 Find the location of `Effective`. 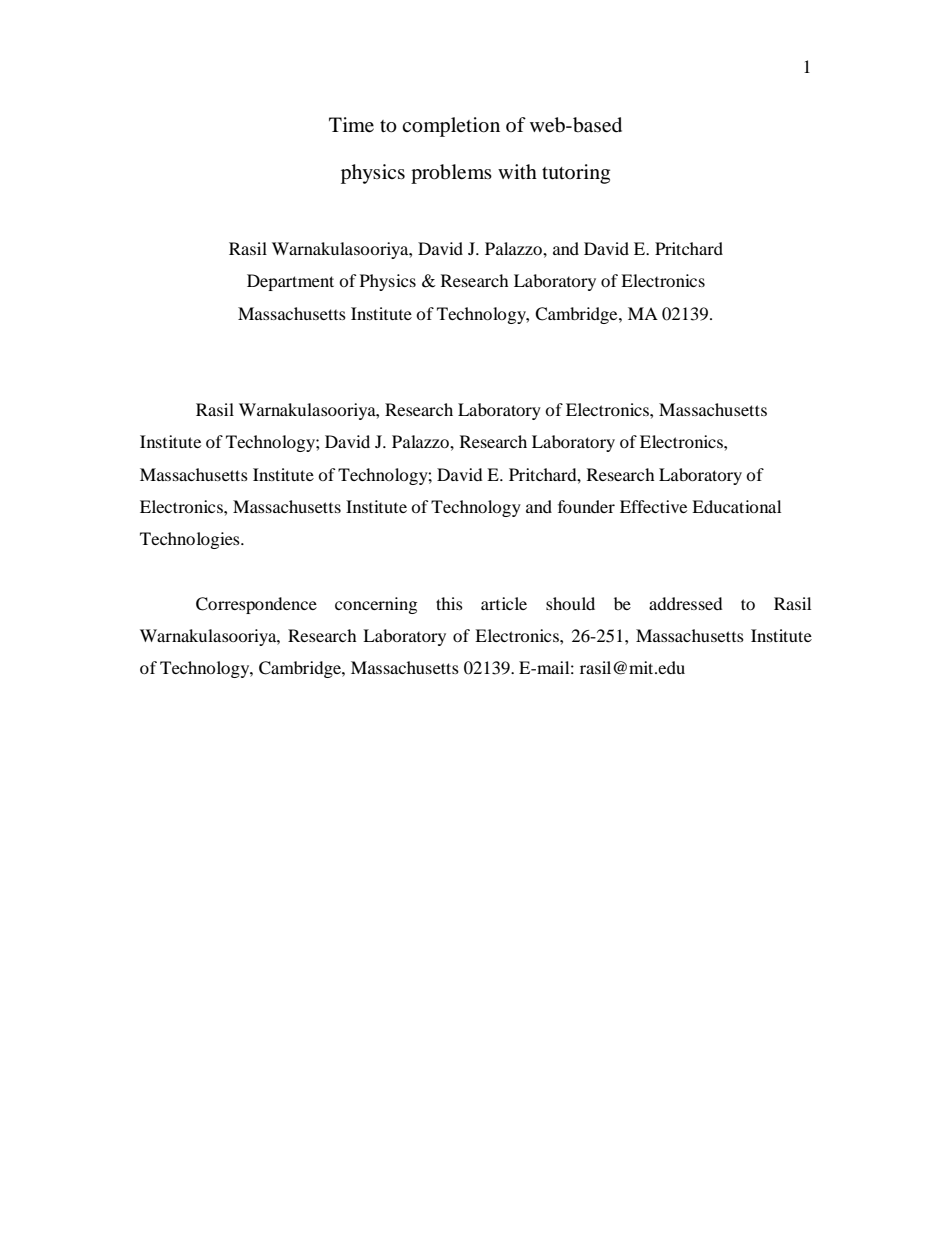

Effective is located at coordinates (653, 506).
